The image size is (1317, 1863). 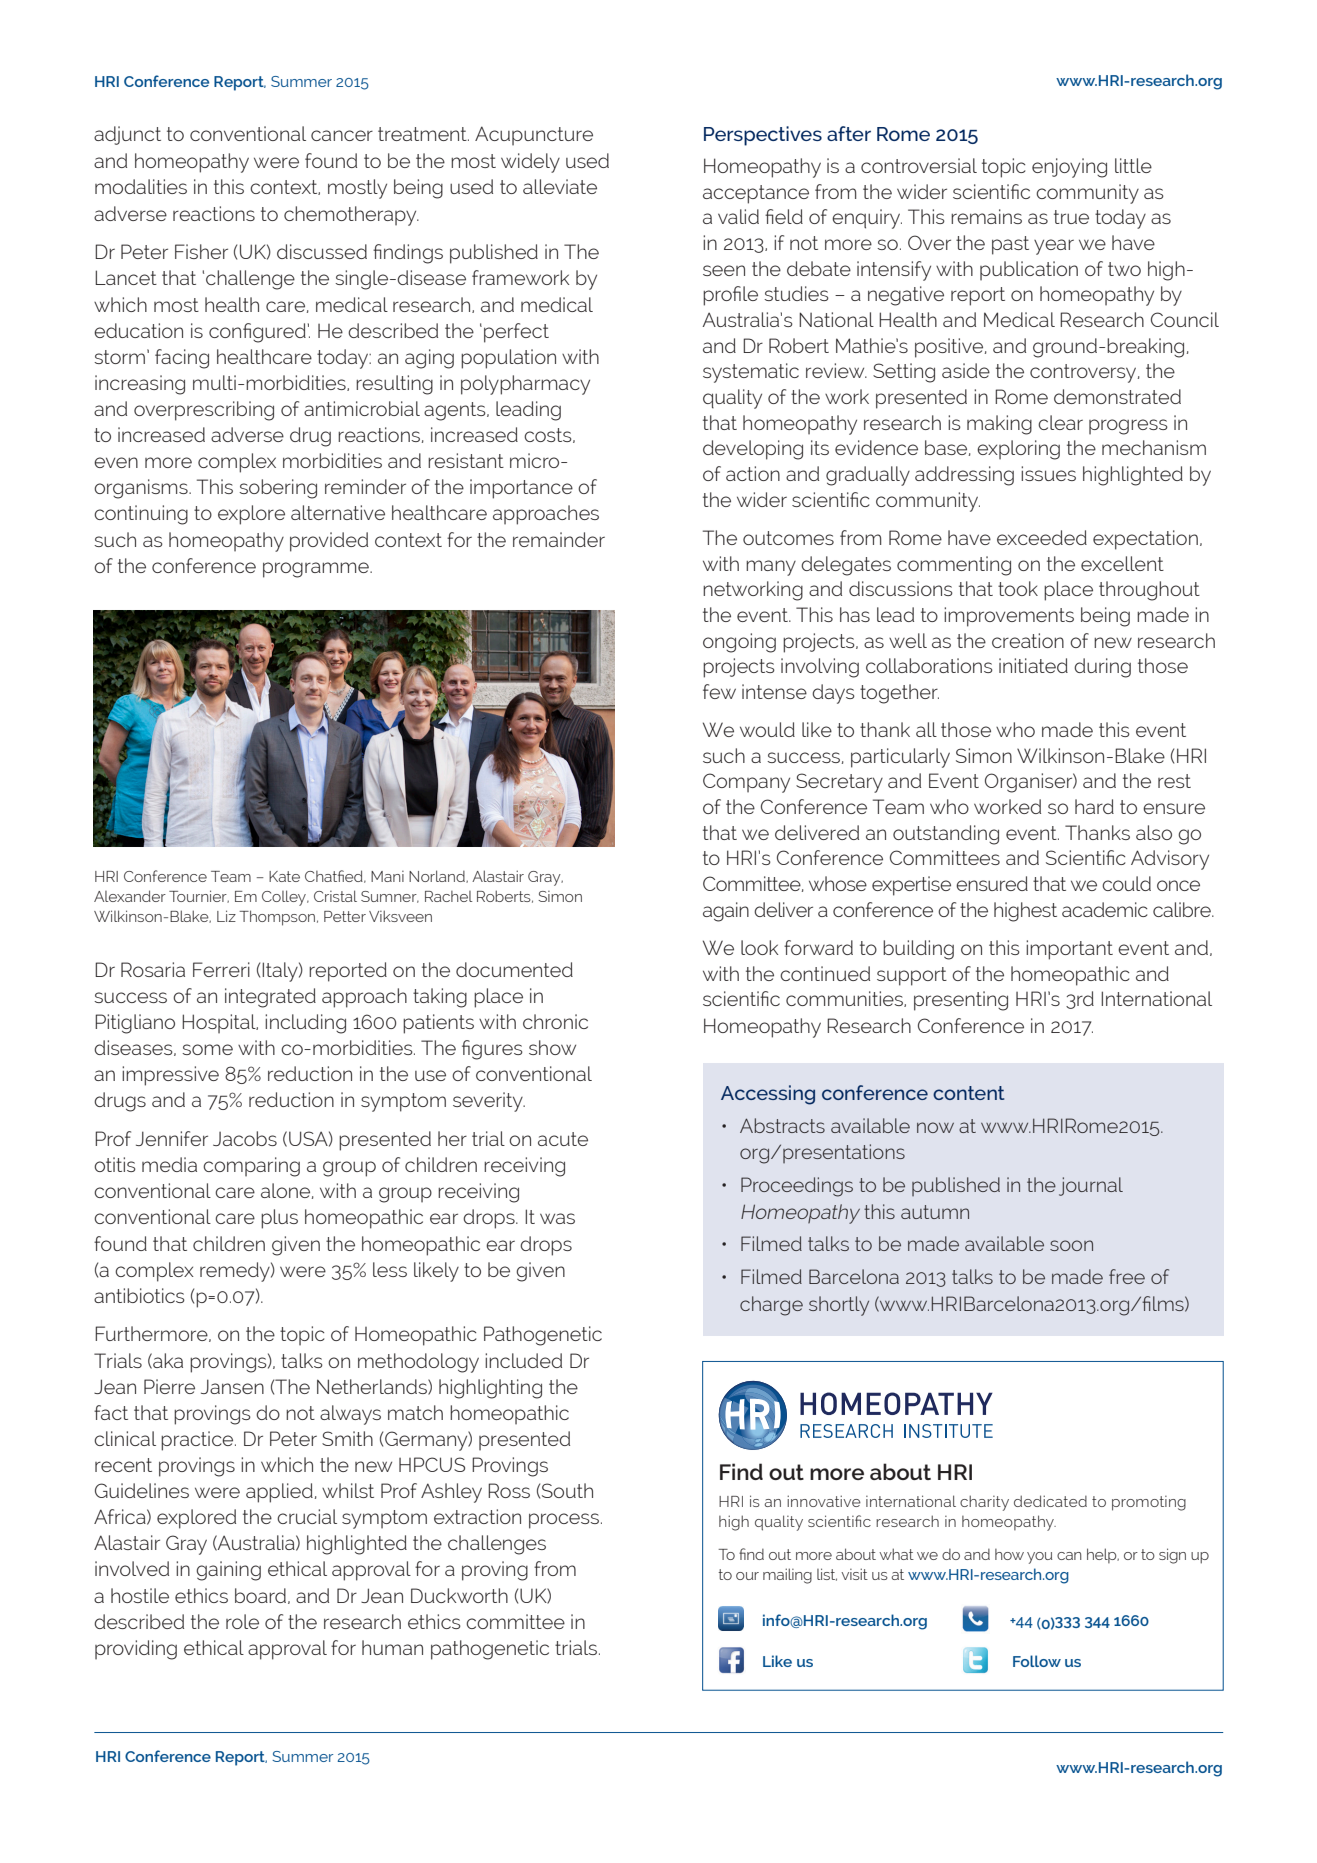 What do you see at coordinates (1033, 665) in the document?
I see `initiated` at bounding box center [1033, 665].
